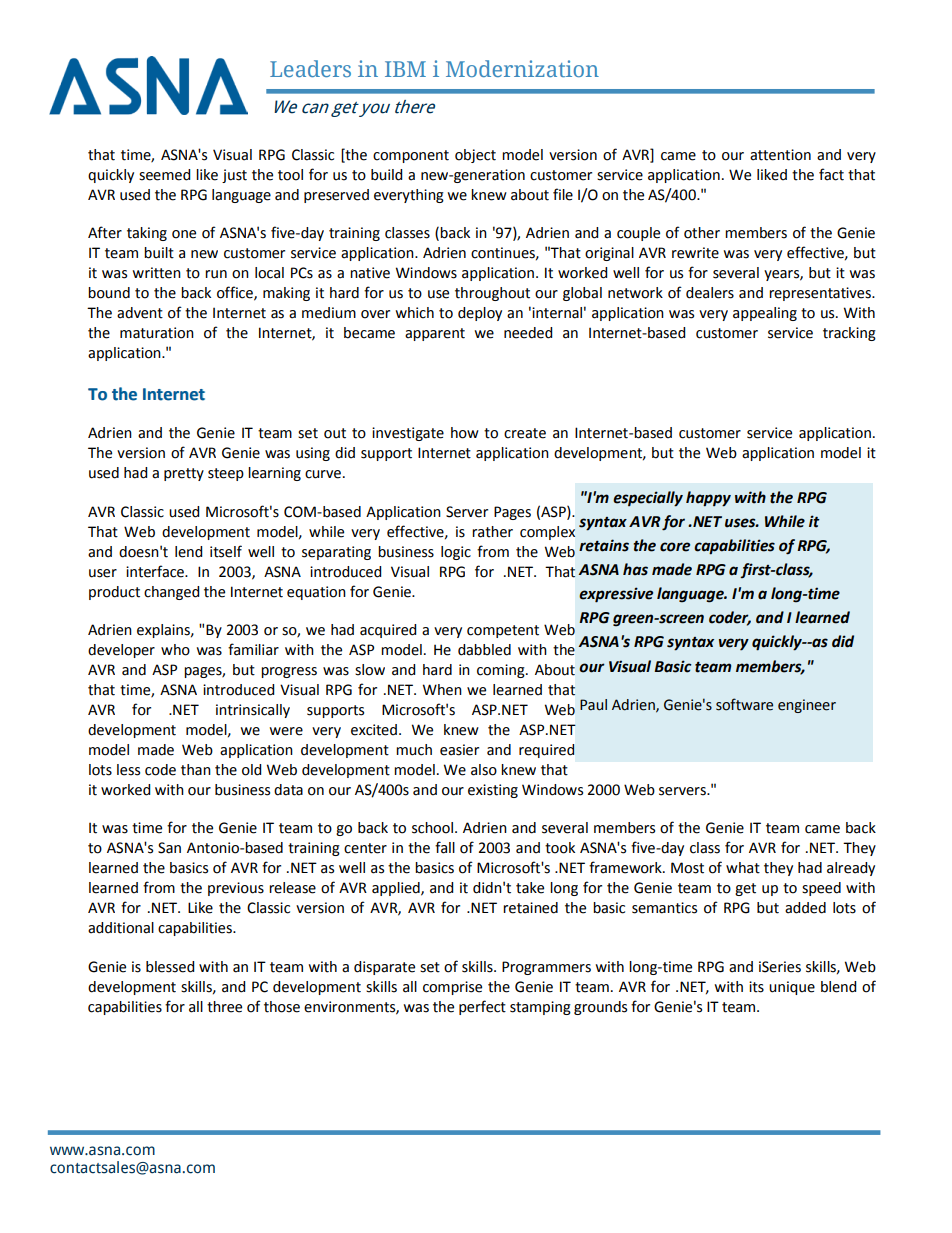  What do you see at coordinates (522, 68) in the screenshot?
I see `Modernization` at bounding box center [522, 68].
